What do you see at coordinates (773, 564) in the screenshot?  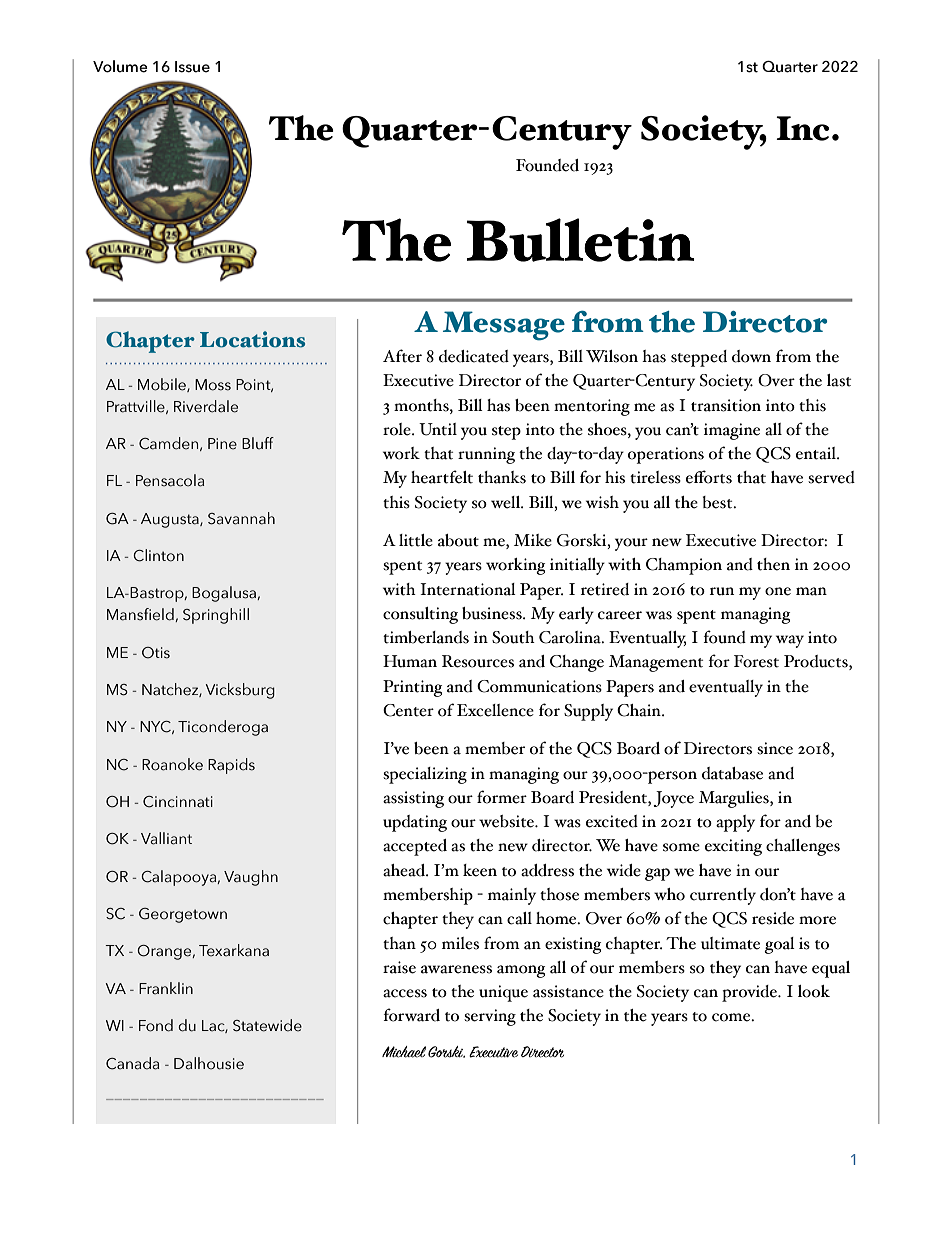 I see `then` at bounding box center [773, 564].
